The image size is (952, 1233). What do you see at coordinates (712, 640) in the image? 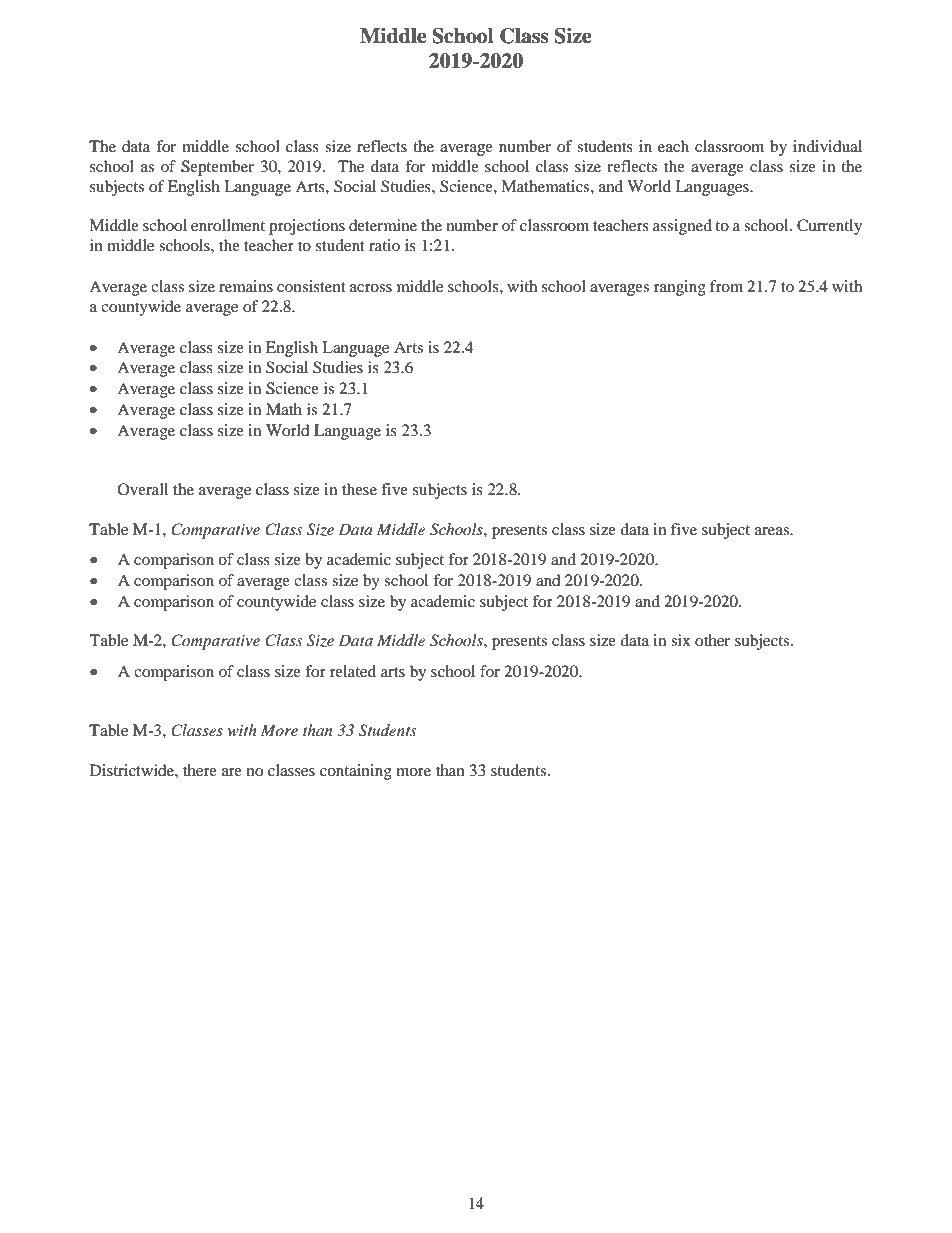
I see `other` at bounding box center [712, 640].
